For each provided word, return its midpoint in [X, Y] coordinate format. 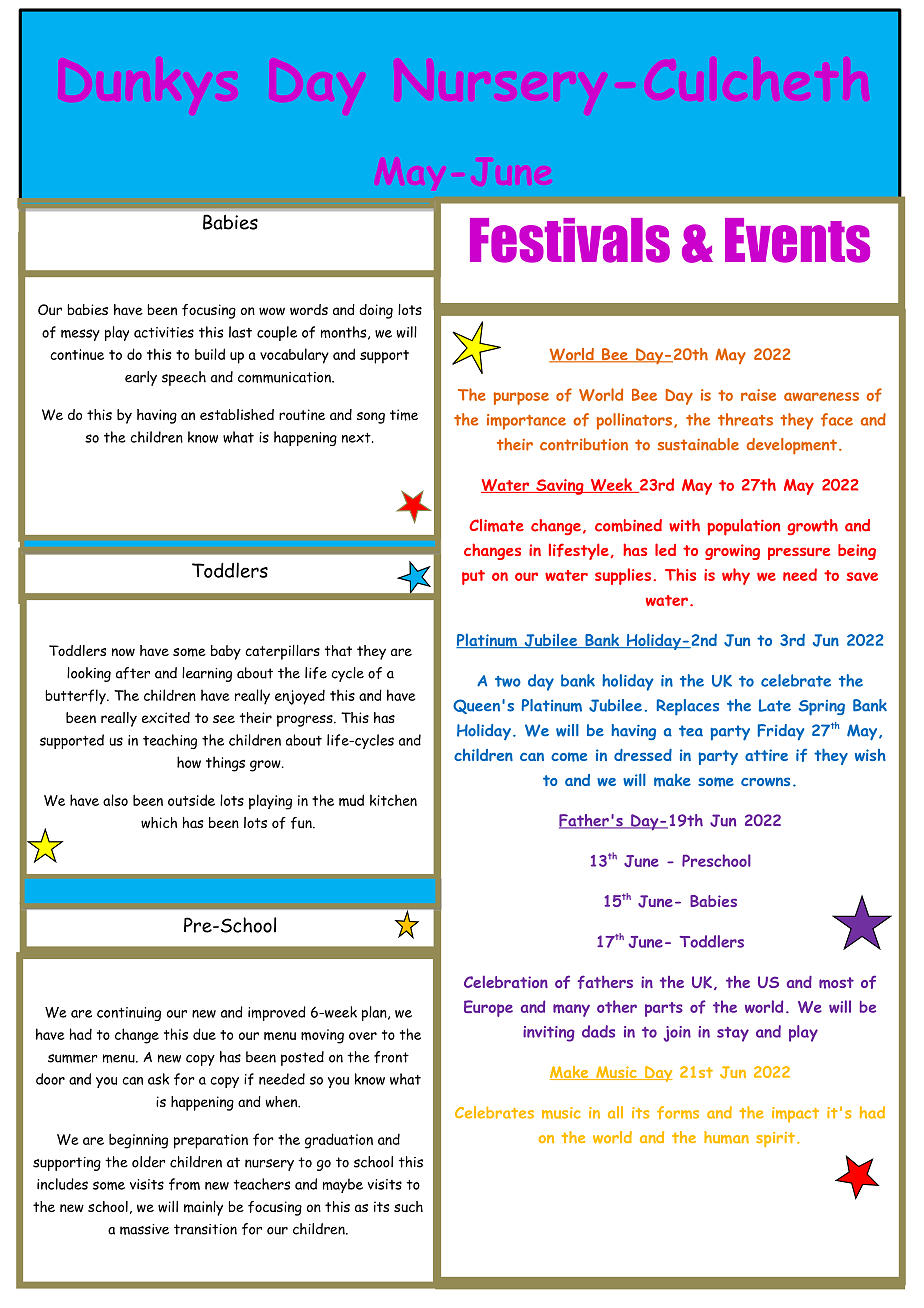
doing [376, 311]
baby [226, 652]
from [184, 1184]
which [159, 823]
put [473, 577]
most [836, 983]
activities [164, 332]
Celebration [506, 982]
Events [797, 240]
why [736, 576]
